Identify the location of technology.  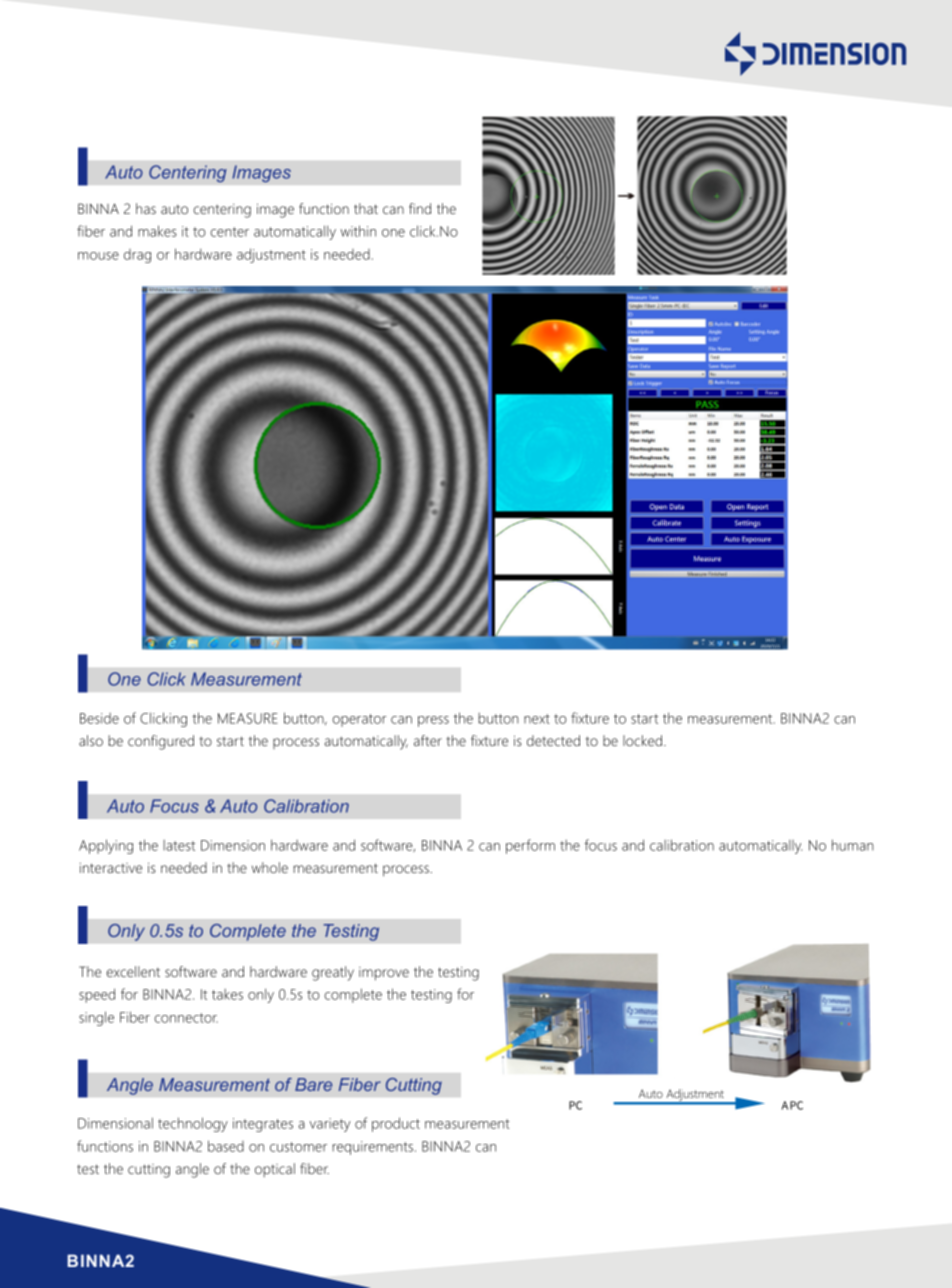
(193, 1124).
